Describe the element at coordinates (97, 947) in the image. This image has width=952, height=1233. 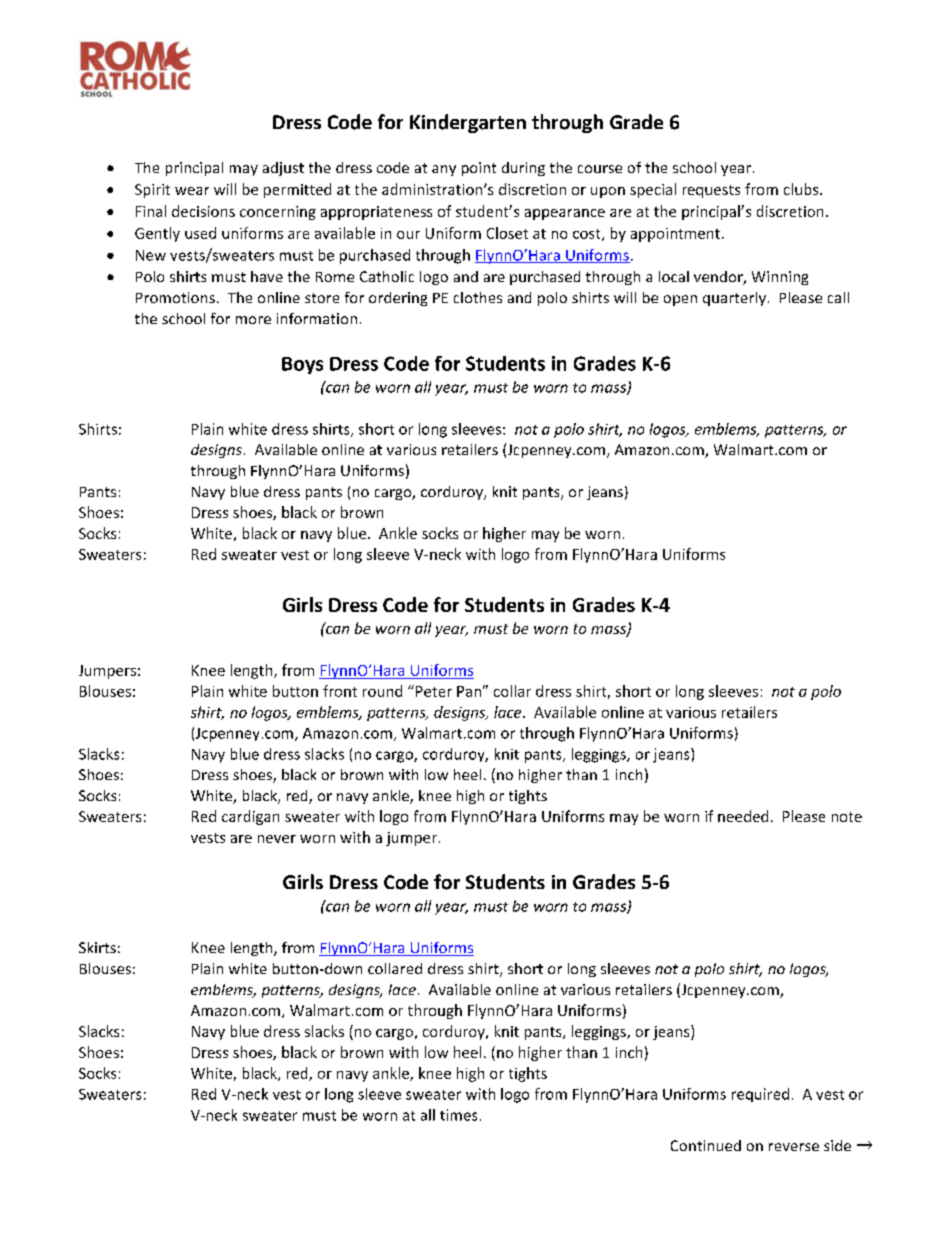
I see `Skirts` at that location.
